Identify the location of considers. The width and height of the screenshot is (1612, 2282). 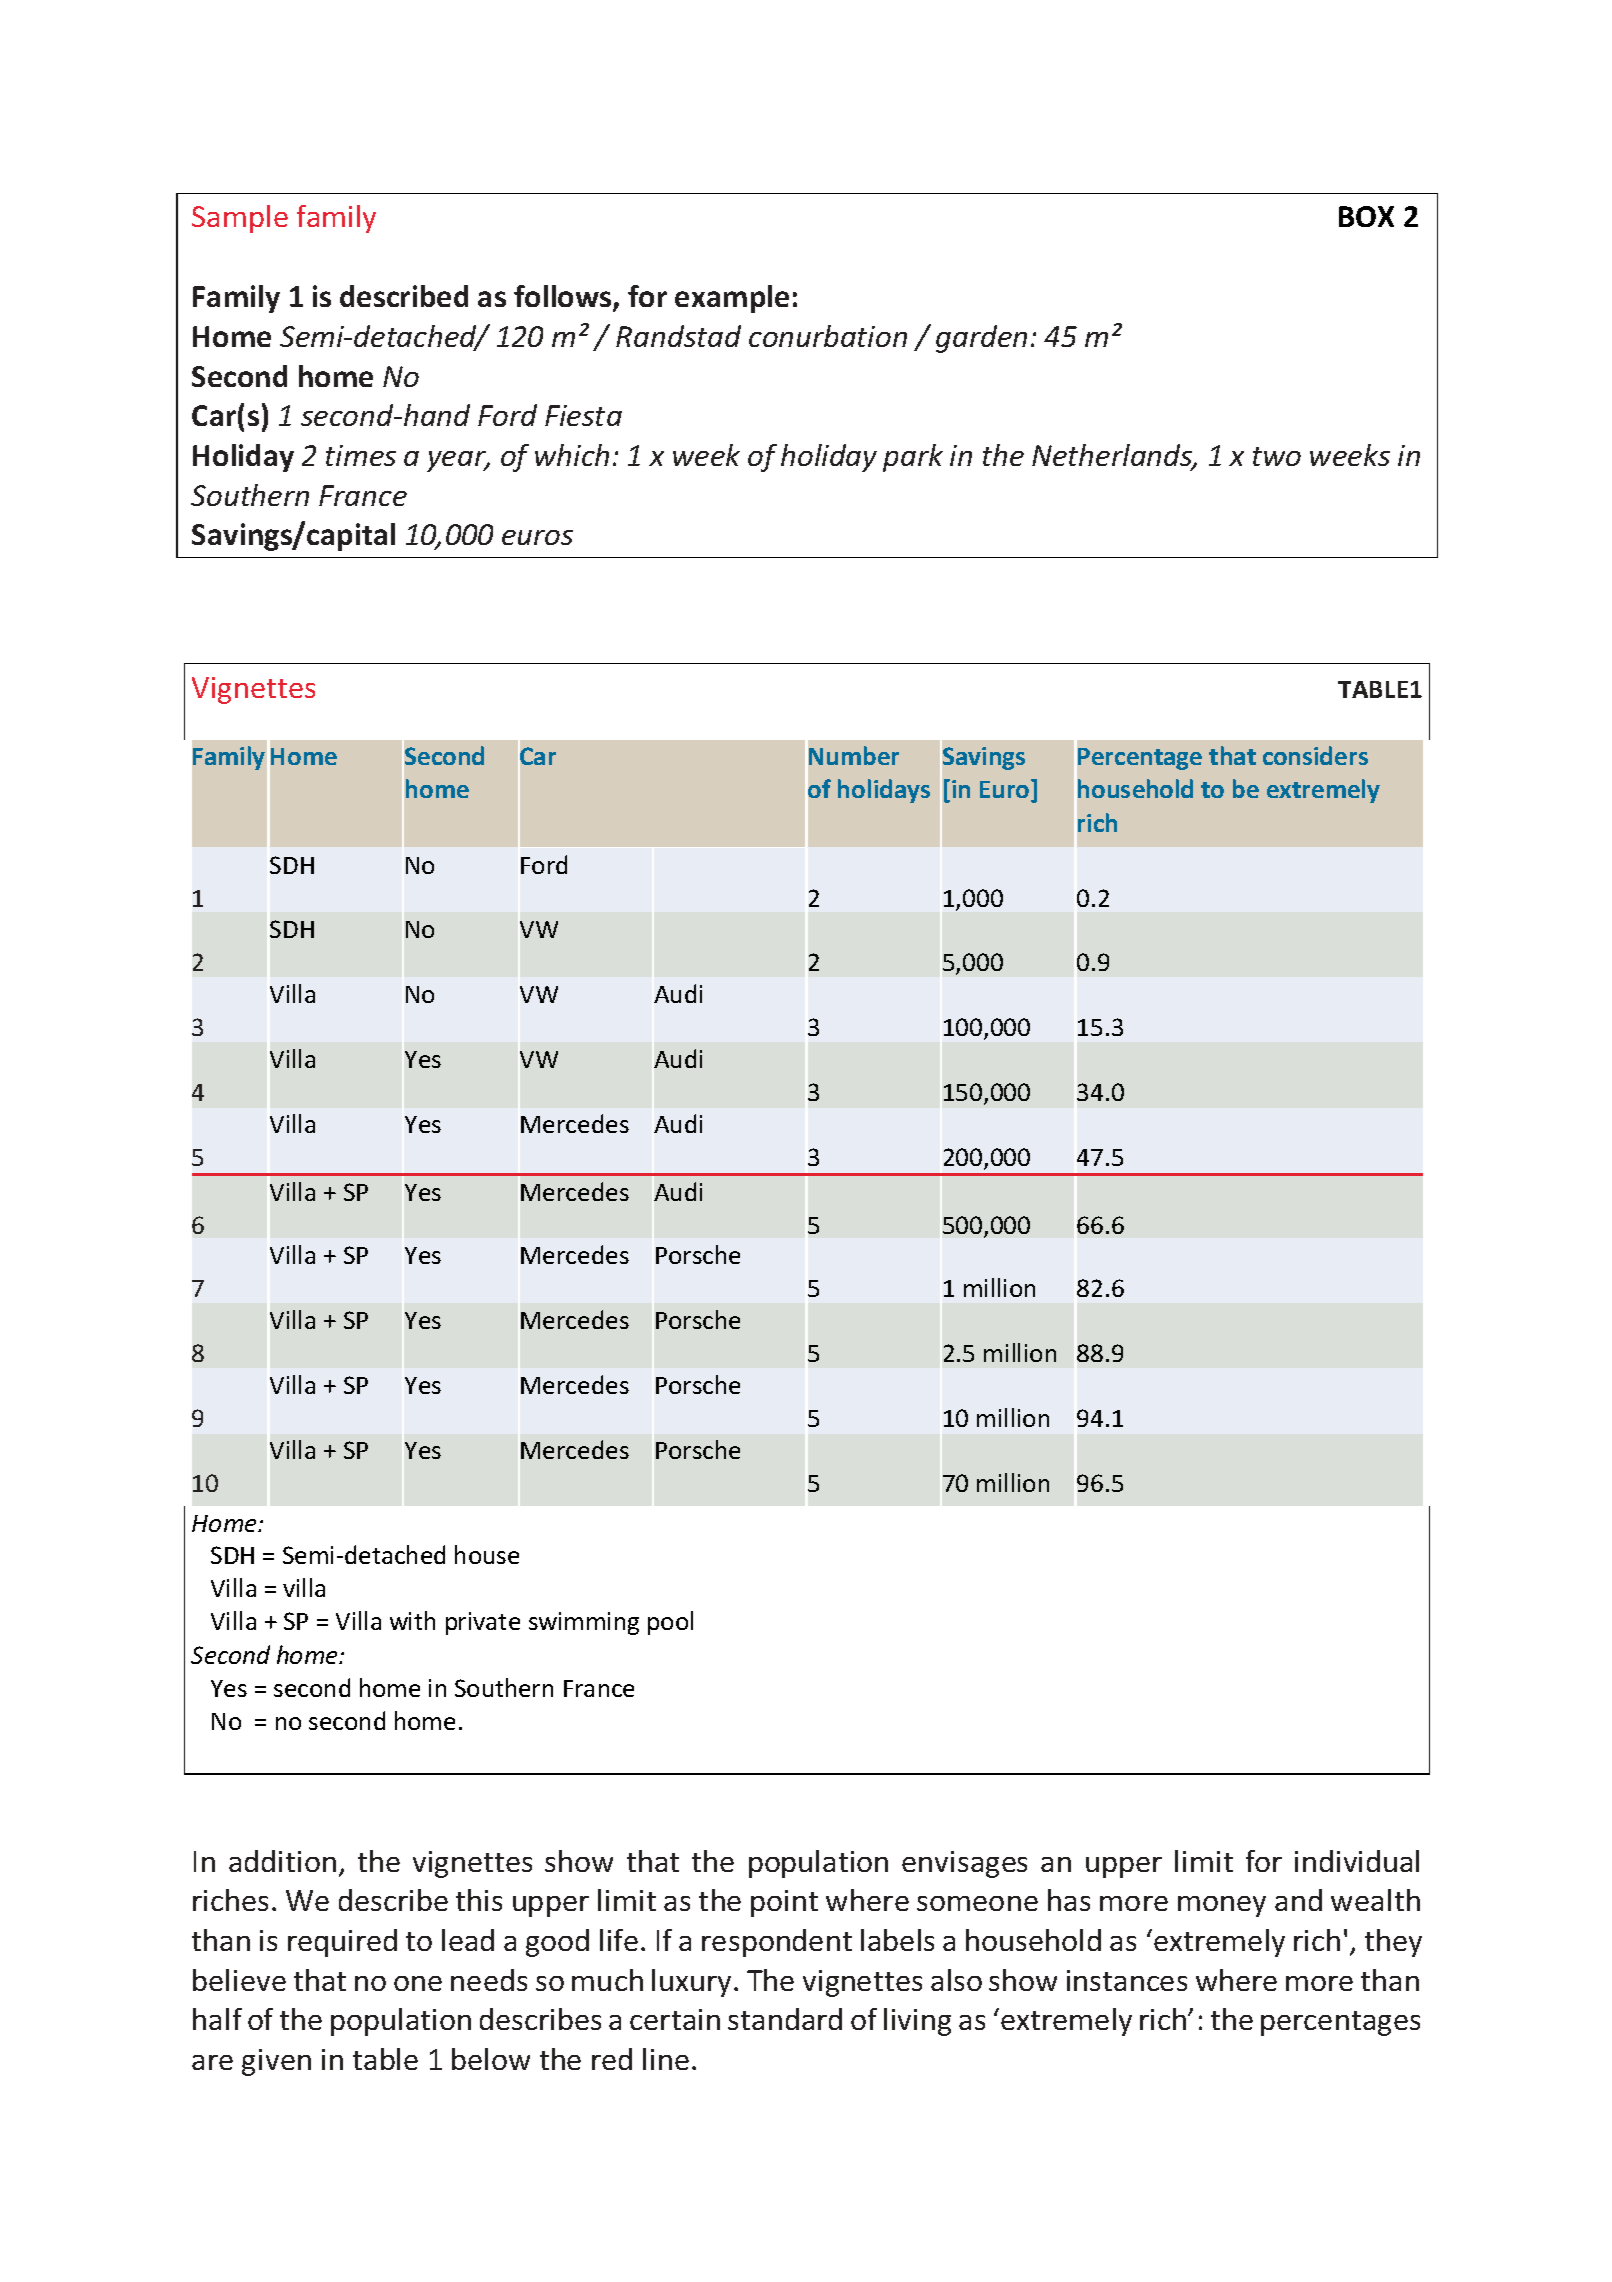
(1315, 755).
